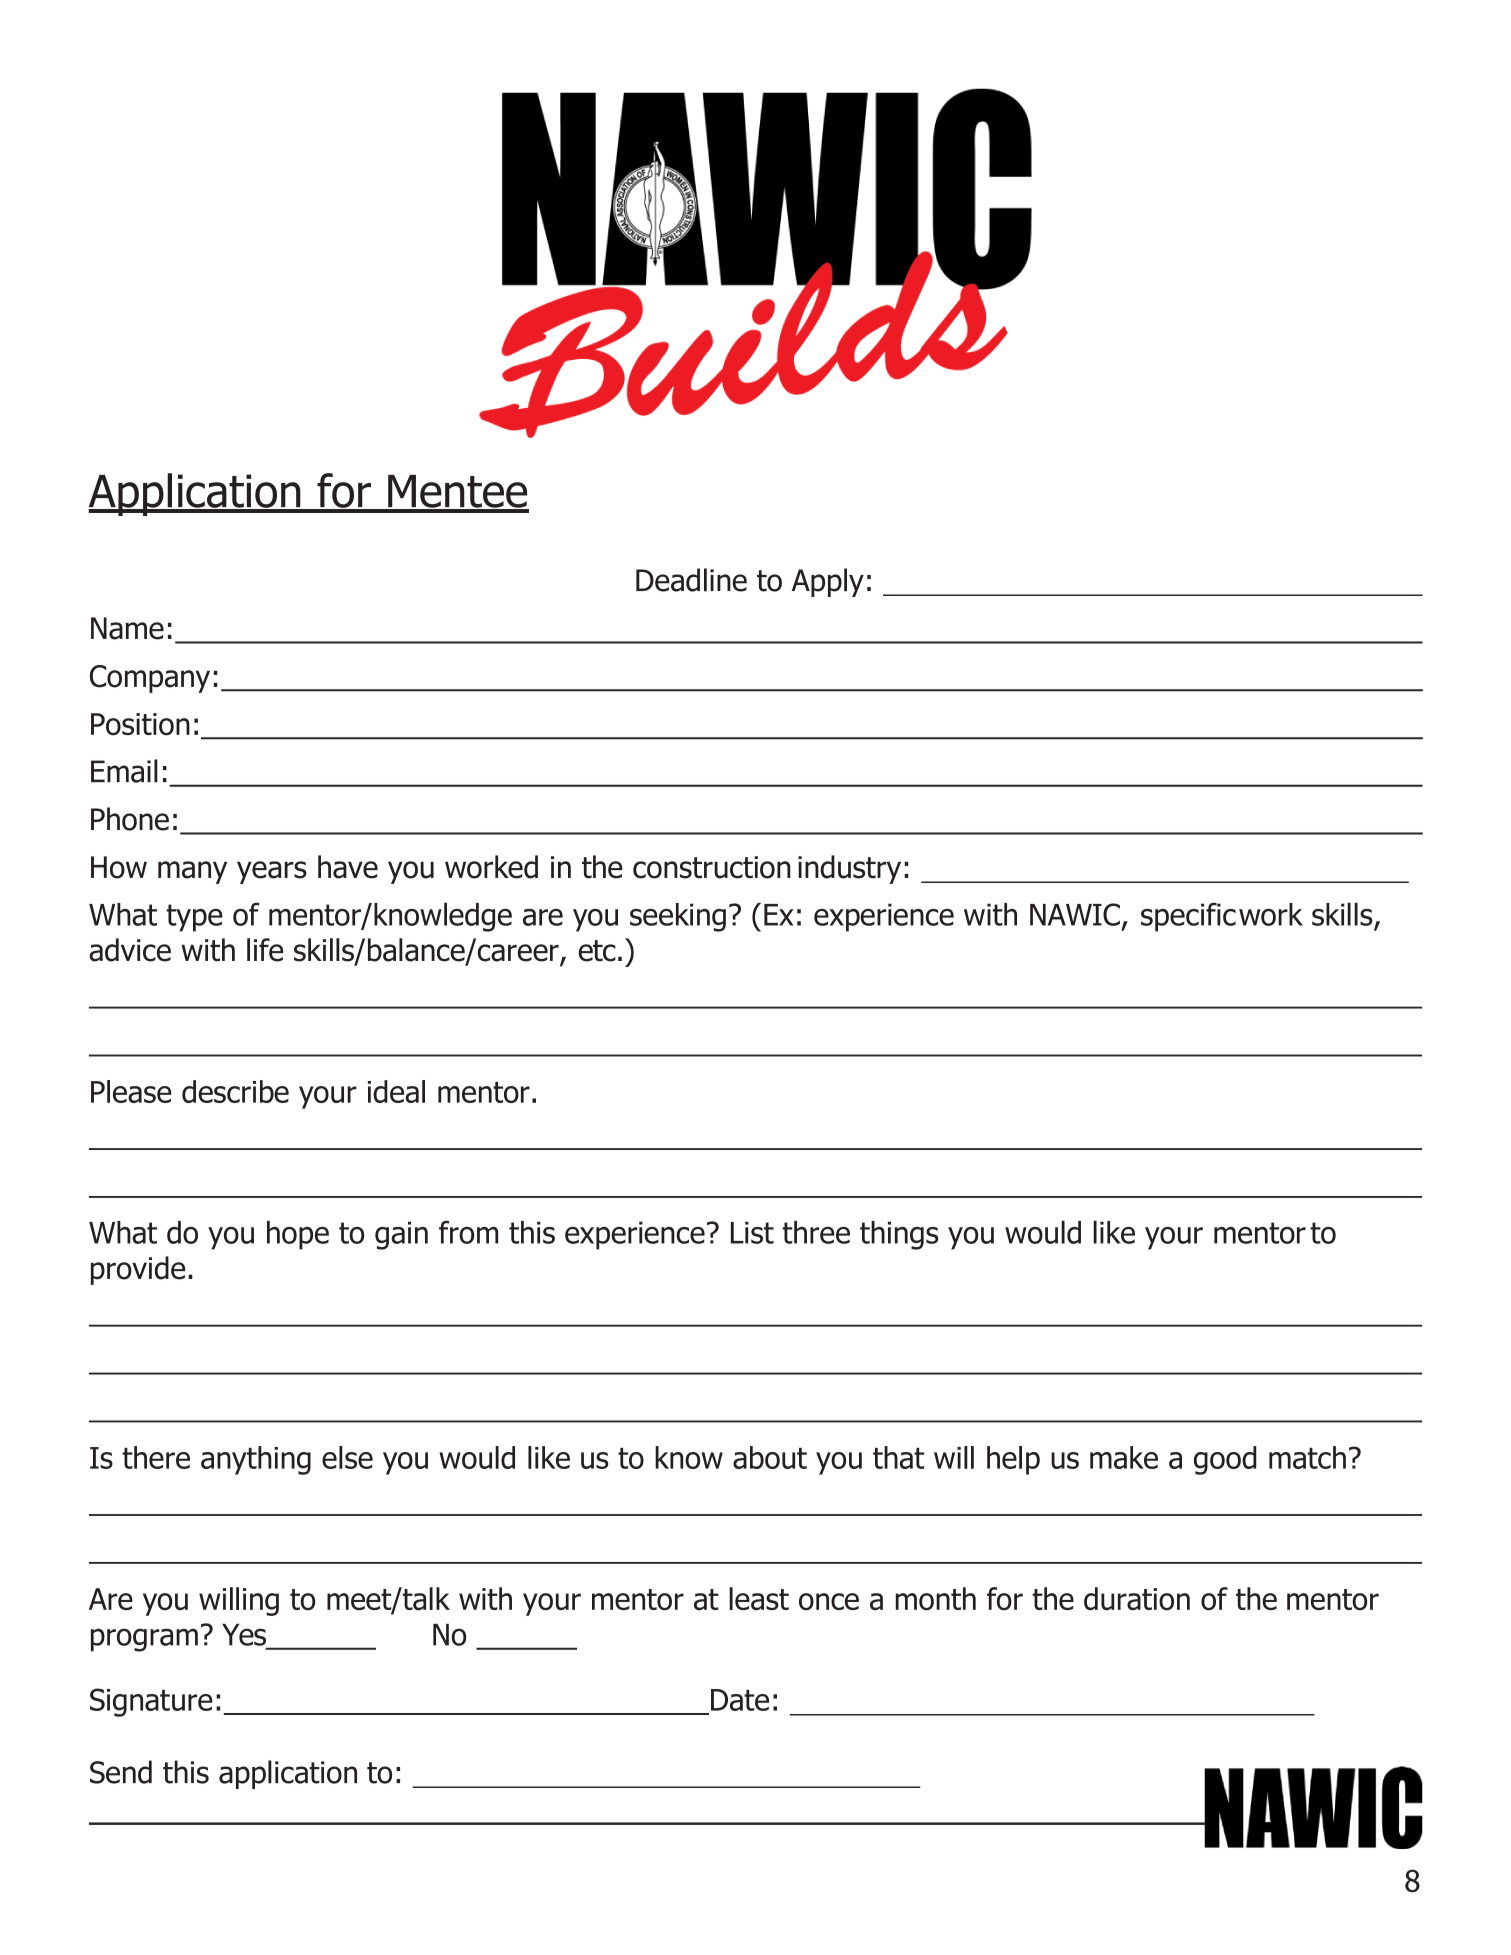 This document has height=1955, width=1511. What do you see at coordinates (151, 1702) in the document?
I see `Signature` at bounding box center [151, 1702].
